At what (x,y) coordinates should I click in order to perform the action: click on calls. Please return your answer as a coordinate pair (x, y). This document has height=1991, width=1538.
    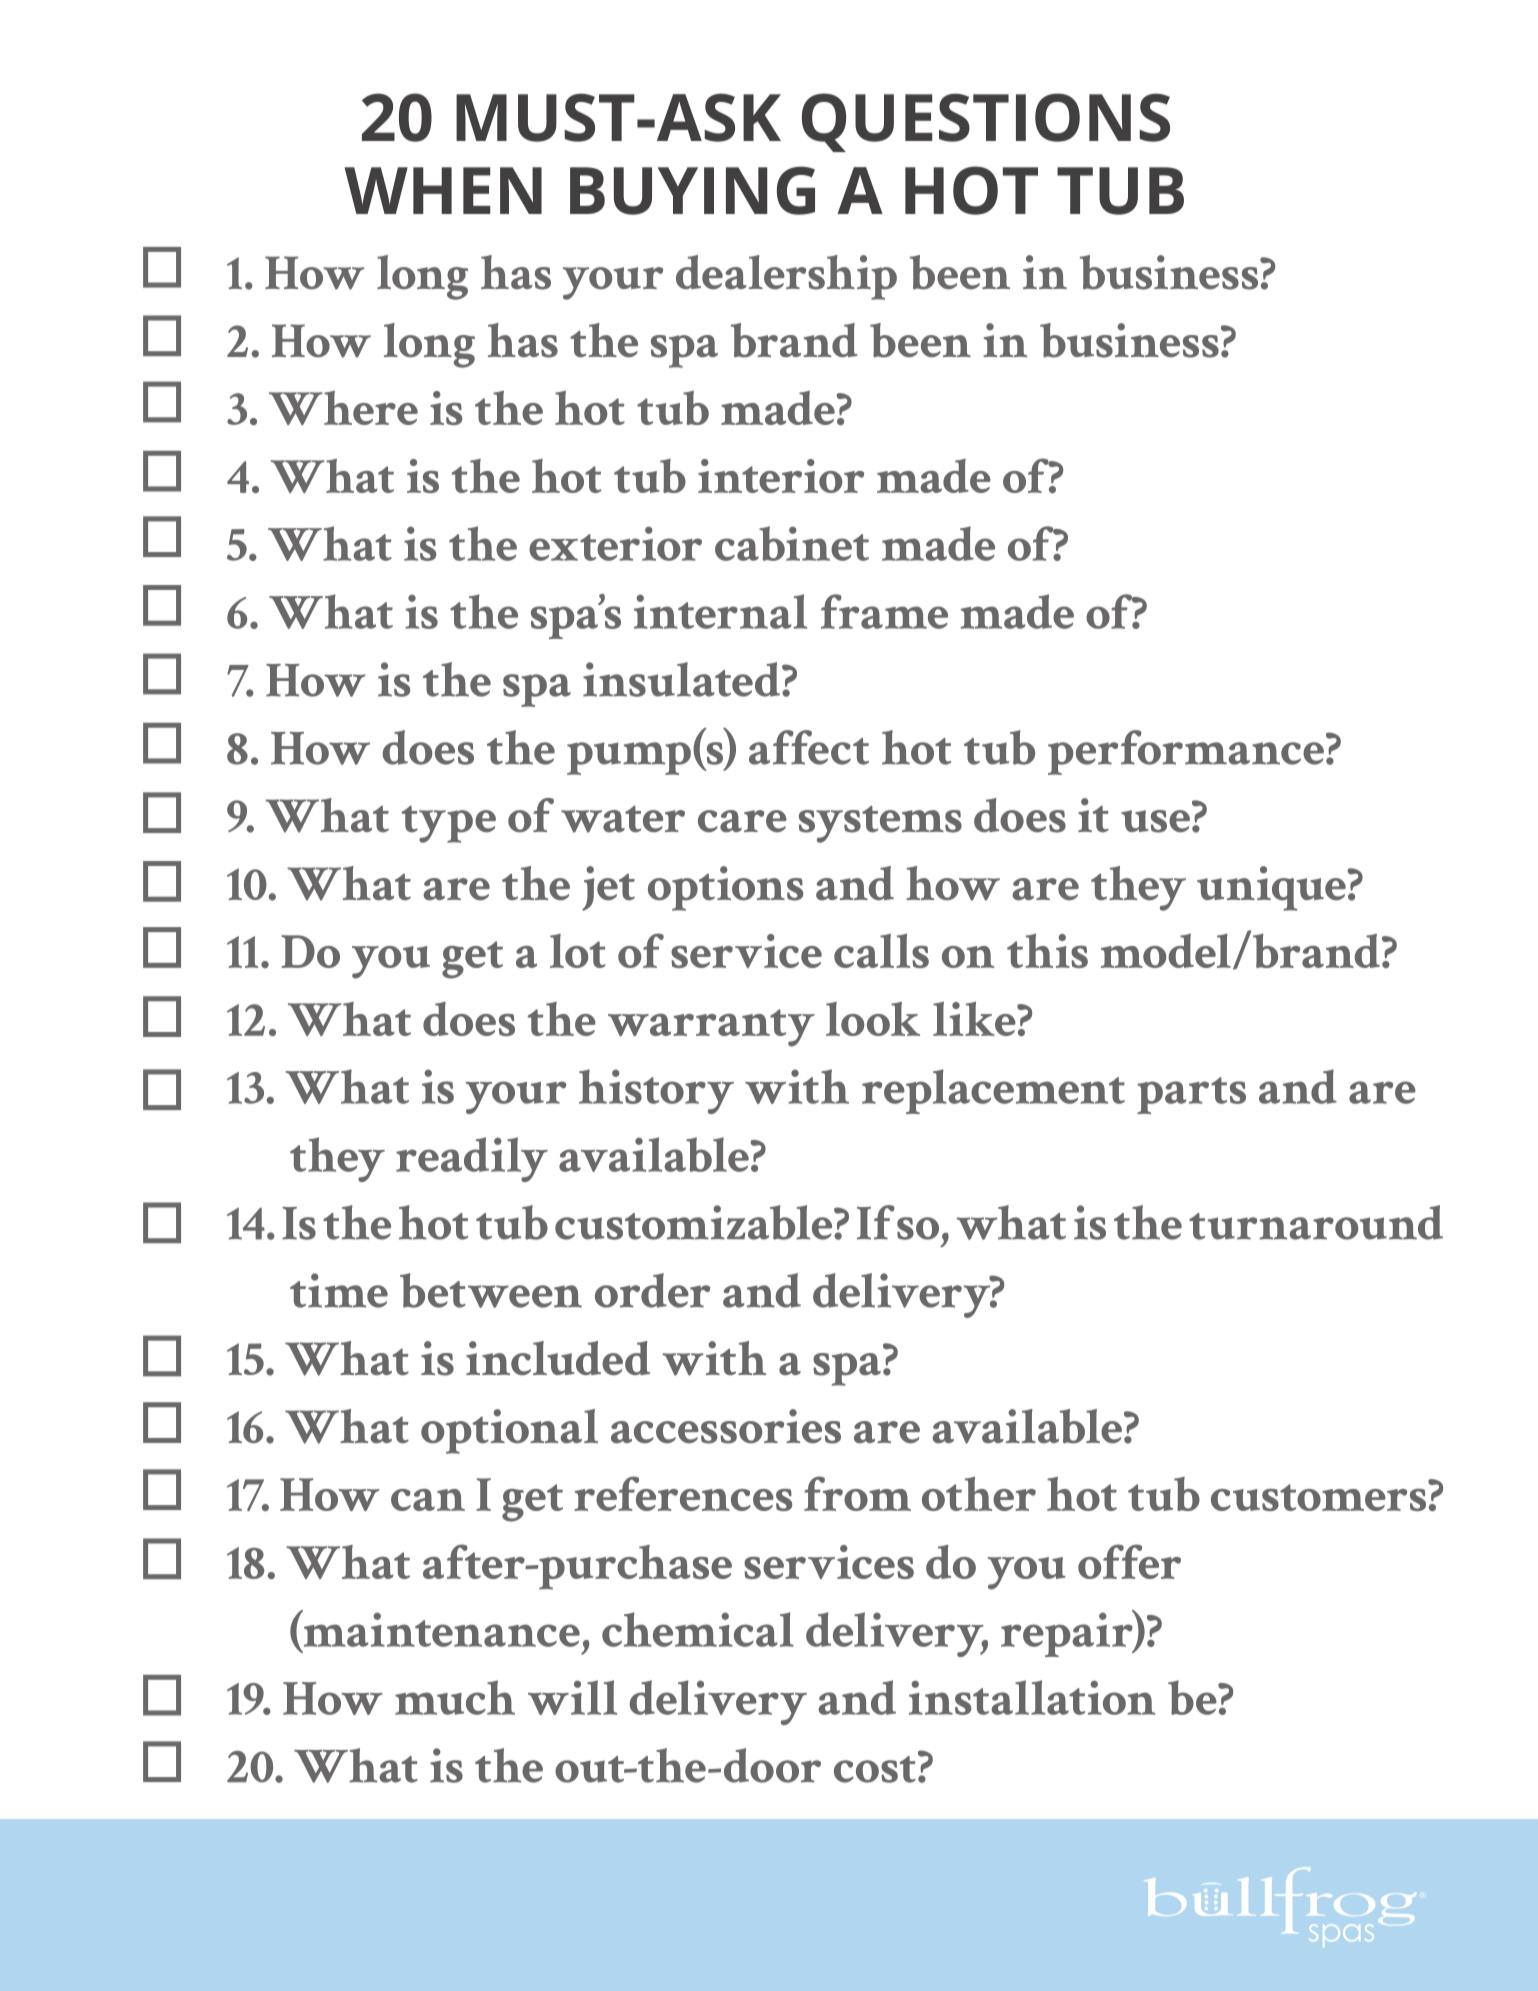
    Looking at the image, I should click on (881, 951).
